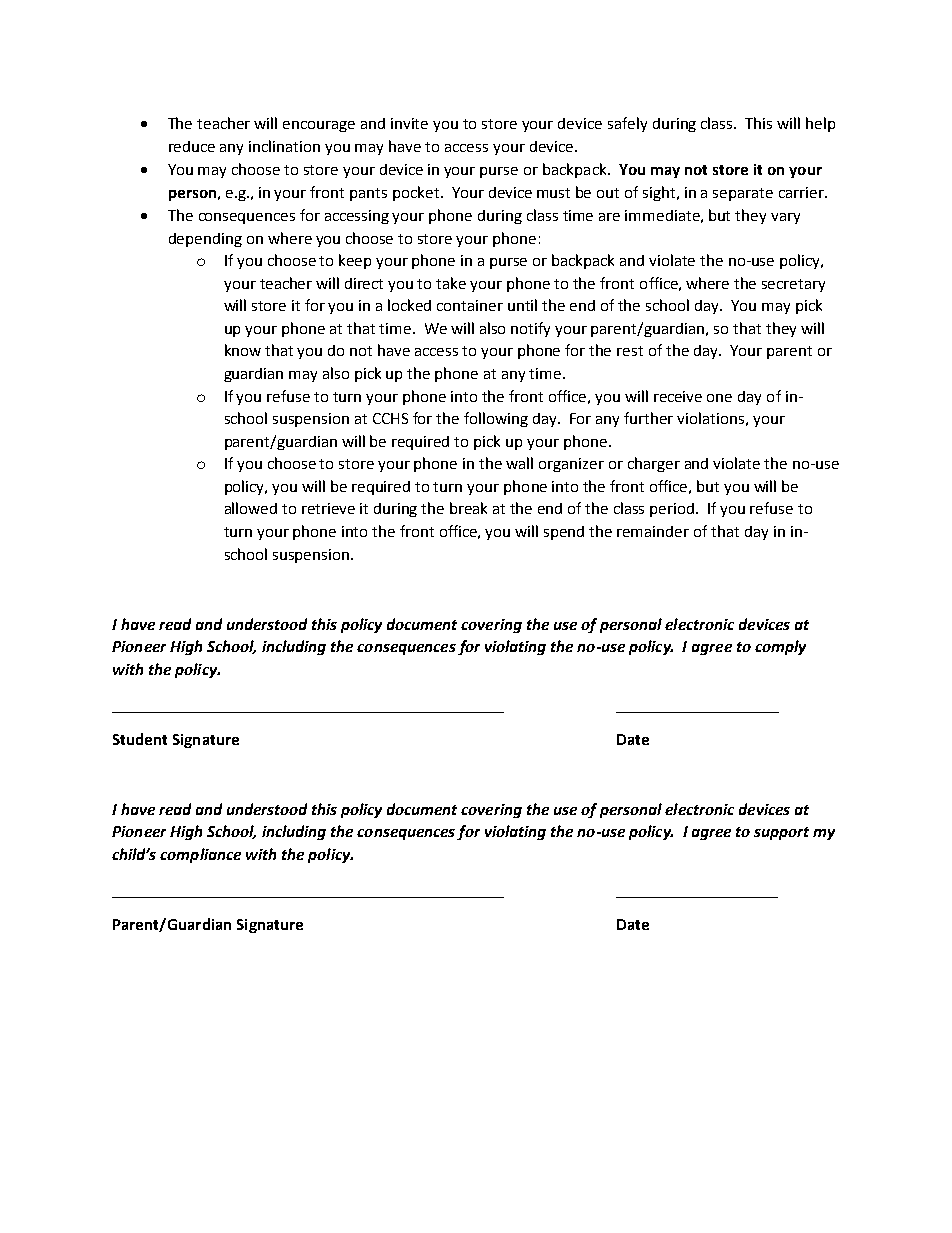  What do you see at coordinates (192, 146) in the screenshot?
I see `reduce` at bounding box center [192, 146].
